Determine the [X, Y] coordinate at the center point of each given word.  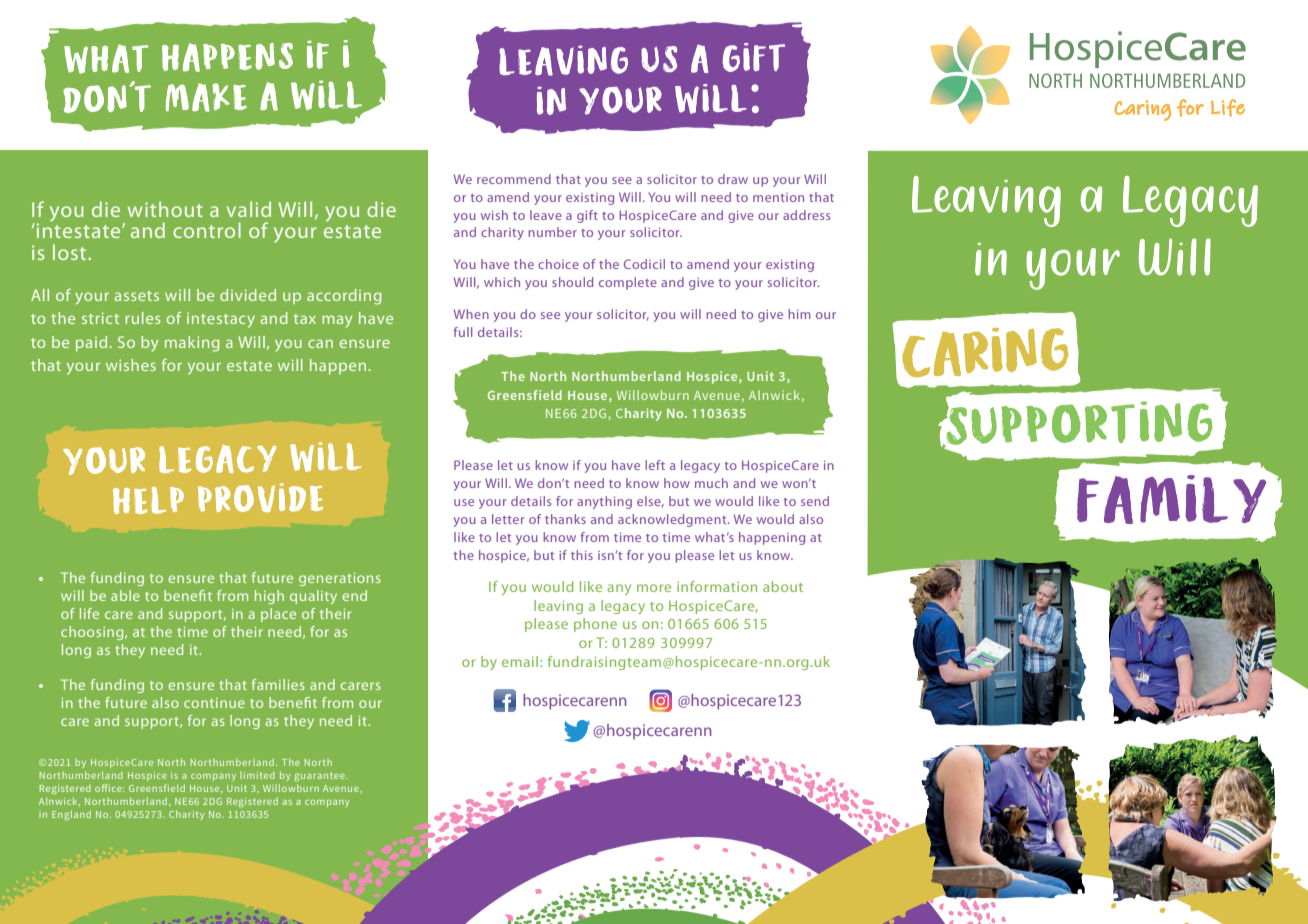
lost [71, 252]
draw [733, 179]
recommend [514, 179]
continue [214, 703]
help [148, 500]
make [206, 97]
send [815, 501]
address [806, 215]
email [520, 661]
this [582, 555]
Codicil [644, 264]
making [192, 344]
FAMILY [1171, 499]
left [655, 465]
